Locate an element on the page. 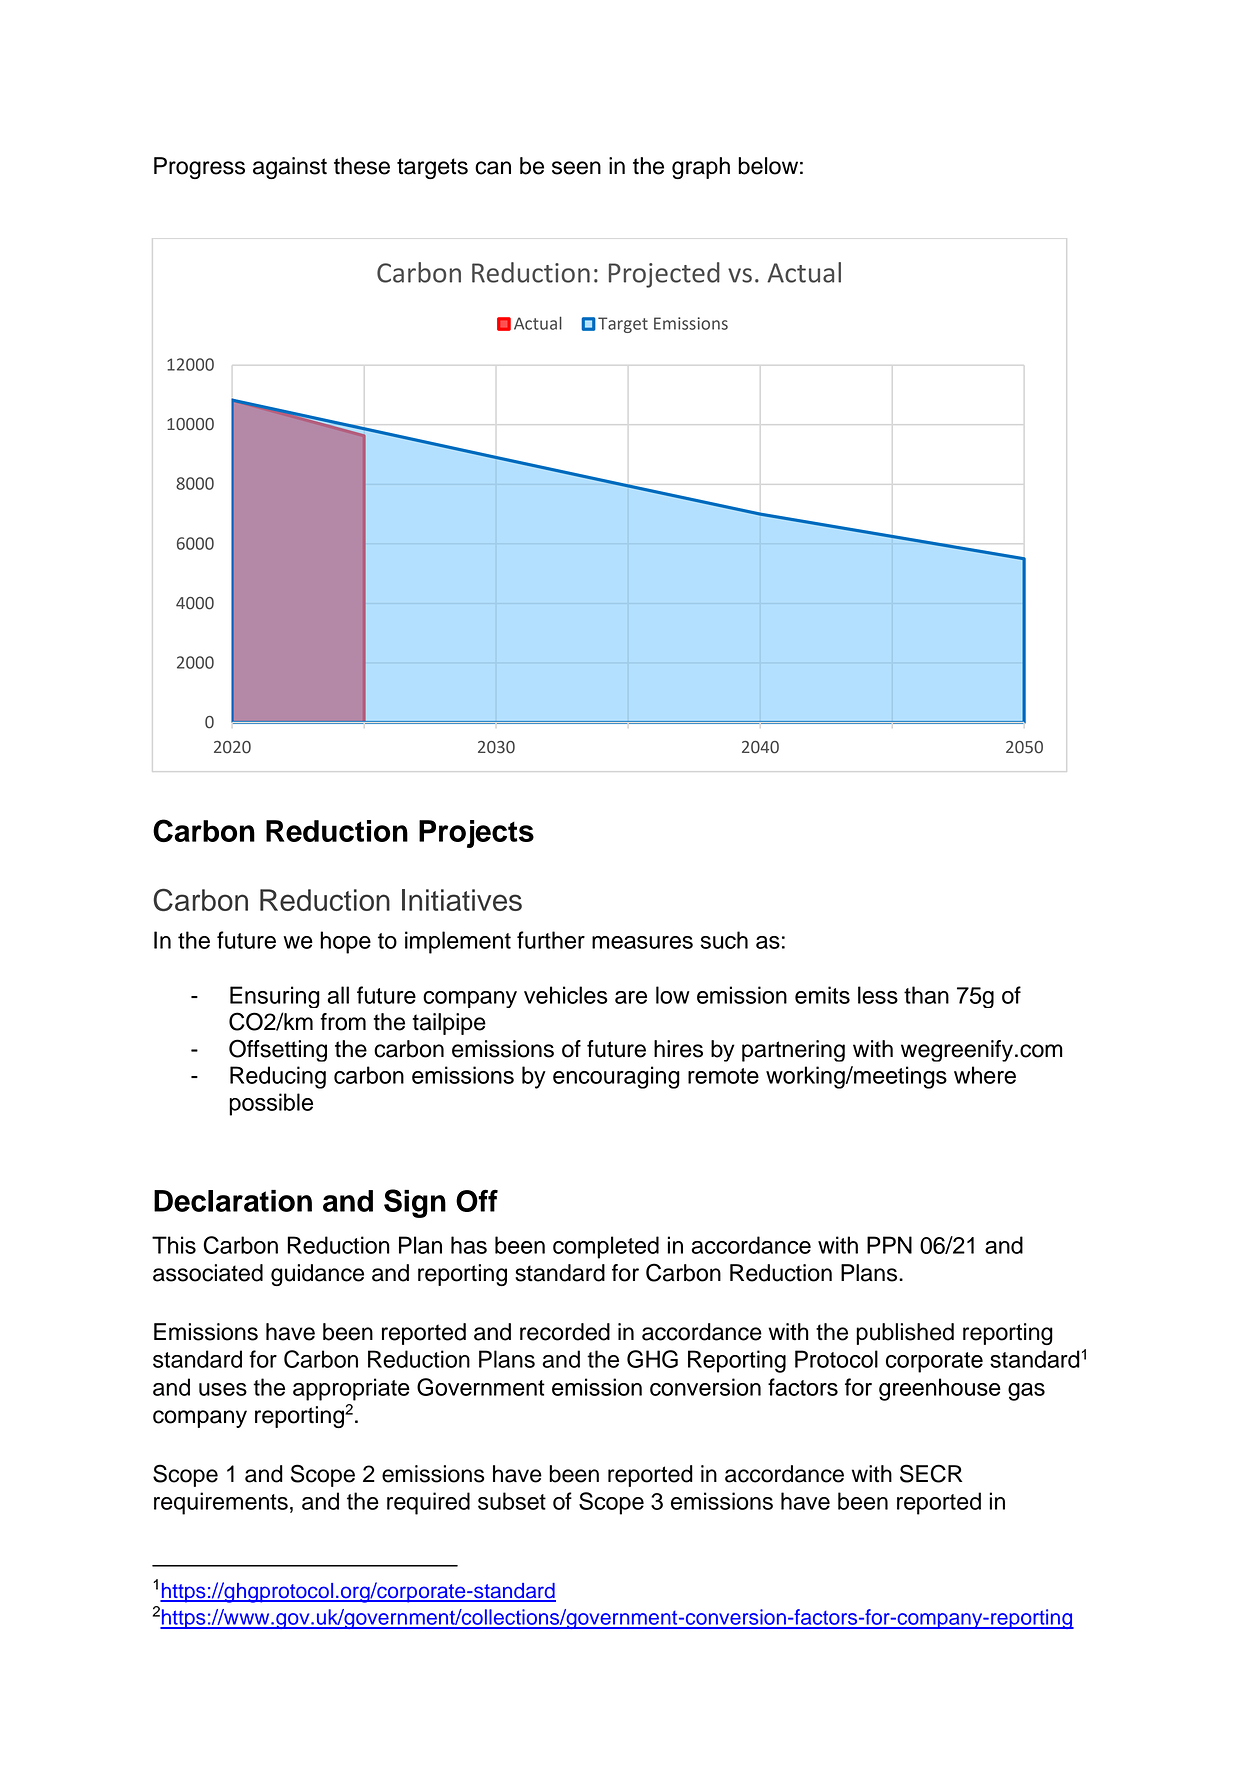  possible is located at coordinates (271, 1104).
